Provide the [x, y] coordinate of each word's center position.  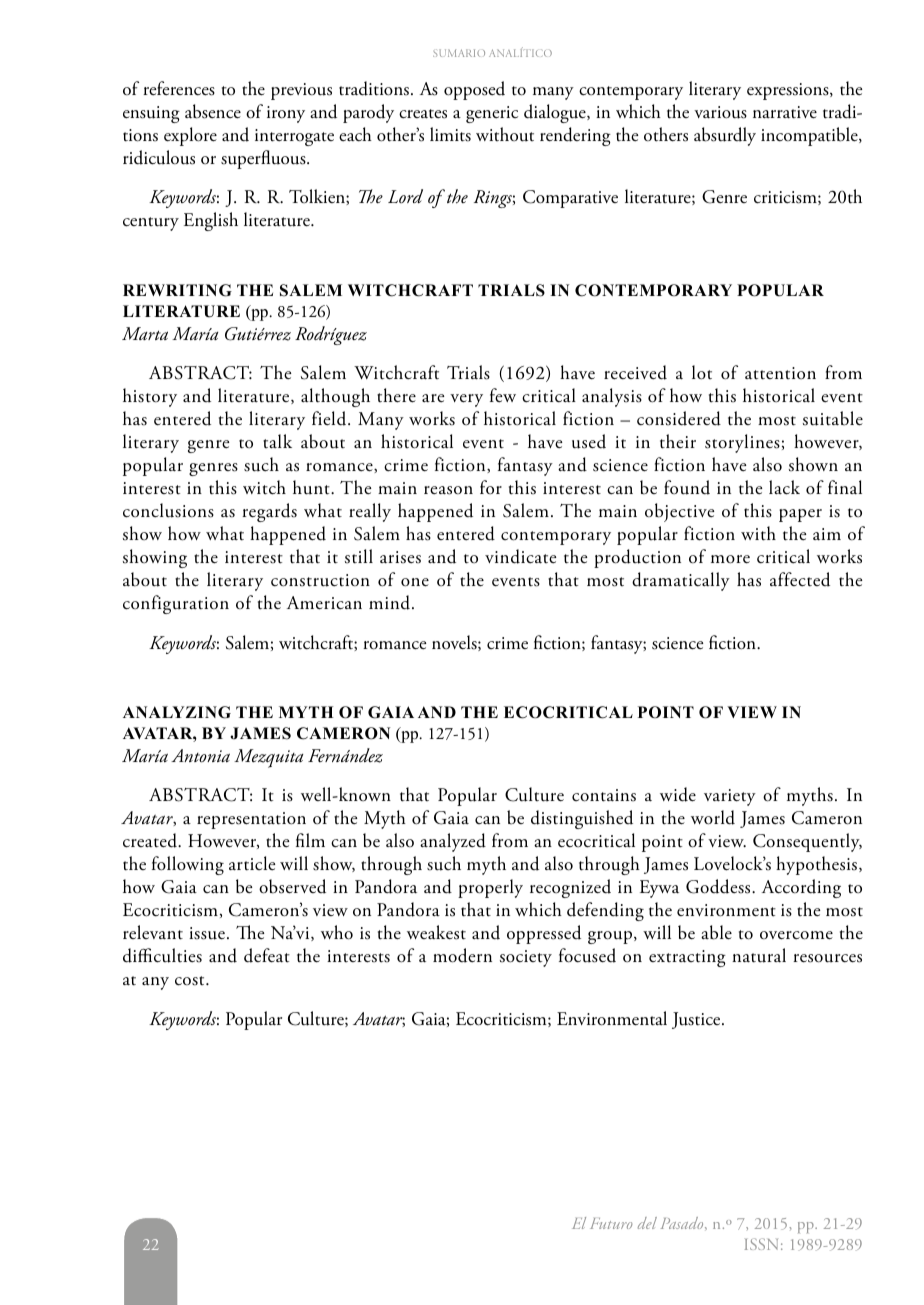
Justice [697, 1020]
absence [213, 111]
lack [784, 487]
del [647, 1223]
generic [492, 114]
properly [490, 888]
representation [251, 820]
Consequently [807, 842]
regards [269, 512]
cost [191, 981]
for [491, 487]
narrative [785, 112]
